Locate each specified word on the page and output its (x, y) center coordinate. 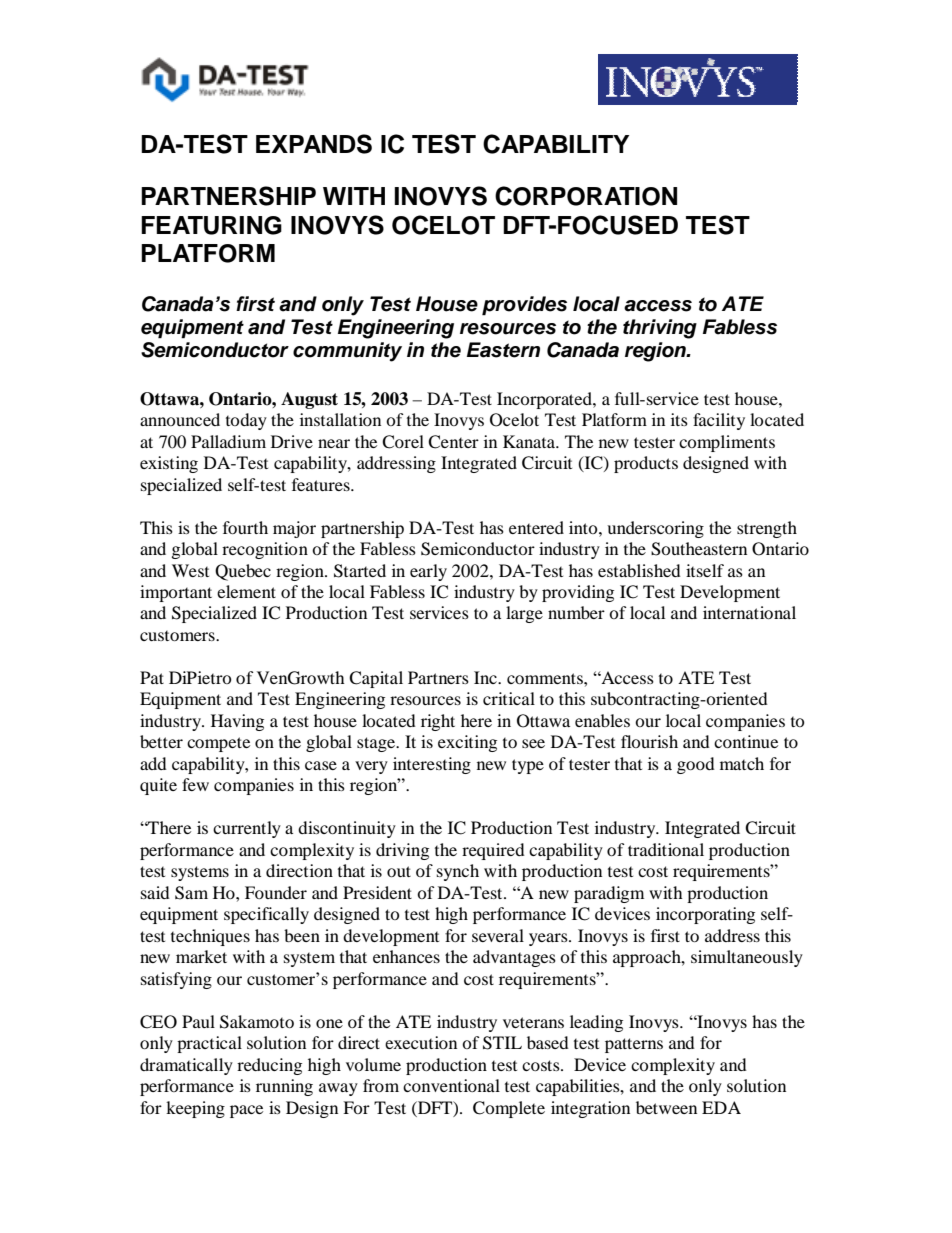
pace (246, 1111)
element (246, 591)
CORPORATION (586, 196)
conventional (451, 1085)
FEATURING (211, 225)
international (749, 612)
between (666, 1107)
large (524, 614)
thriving (660, 329)
